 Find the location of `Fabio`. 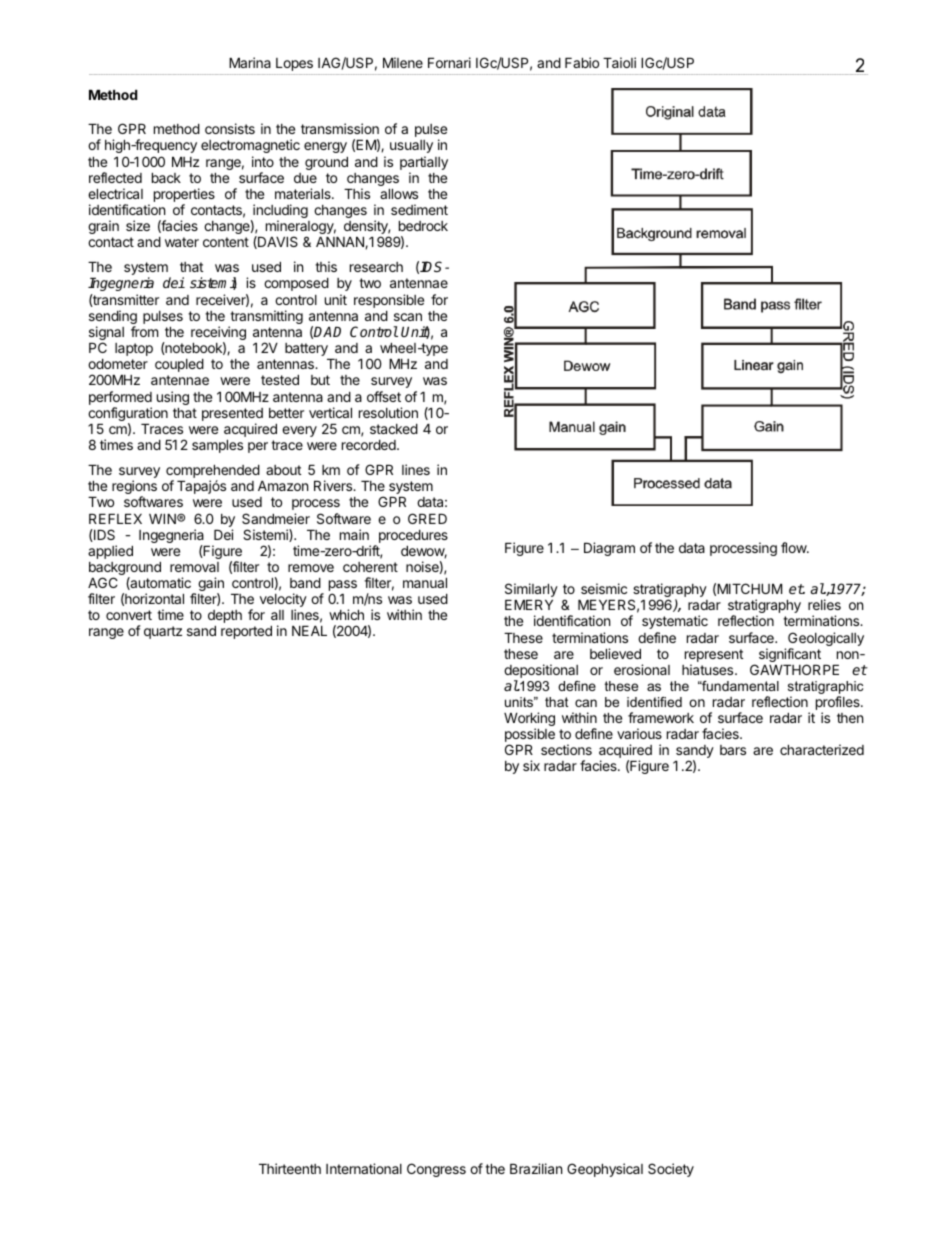

Fabio is located at coordinates (582, 62).
